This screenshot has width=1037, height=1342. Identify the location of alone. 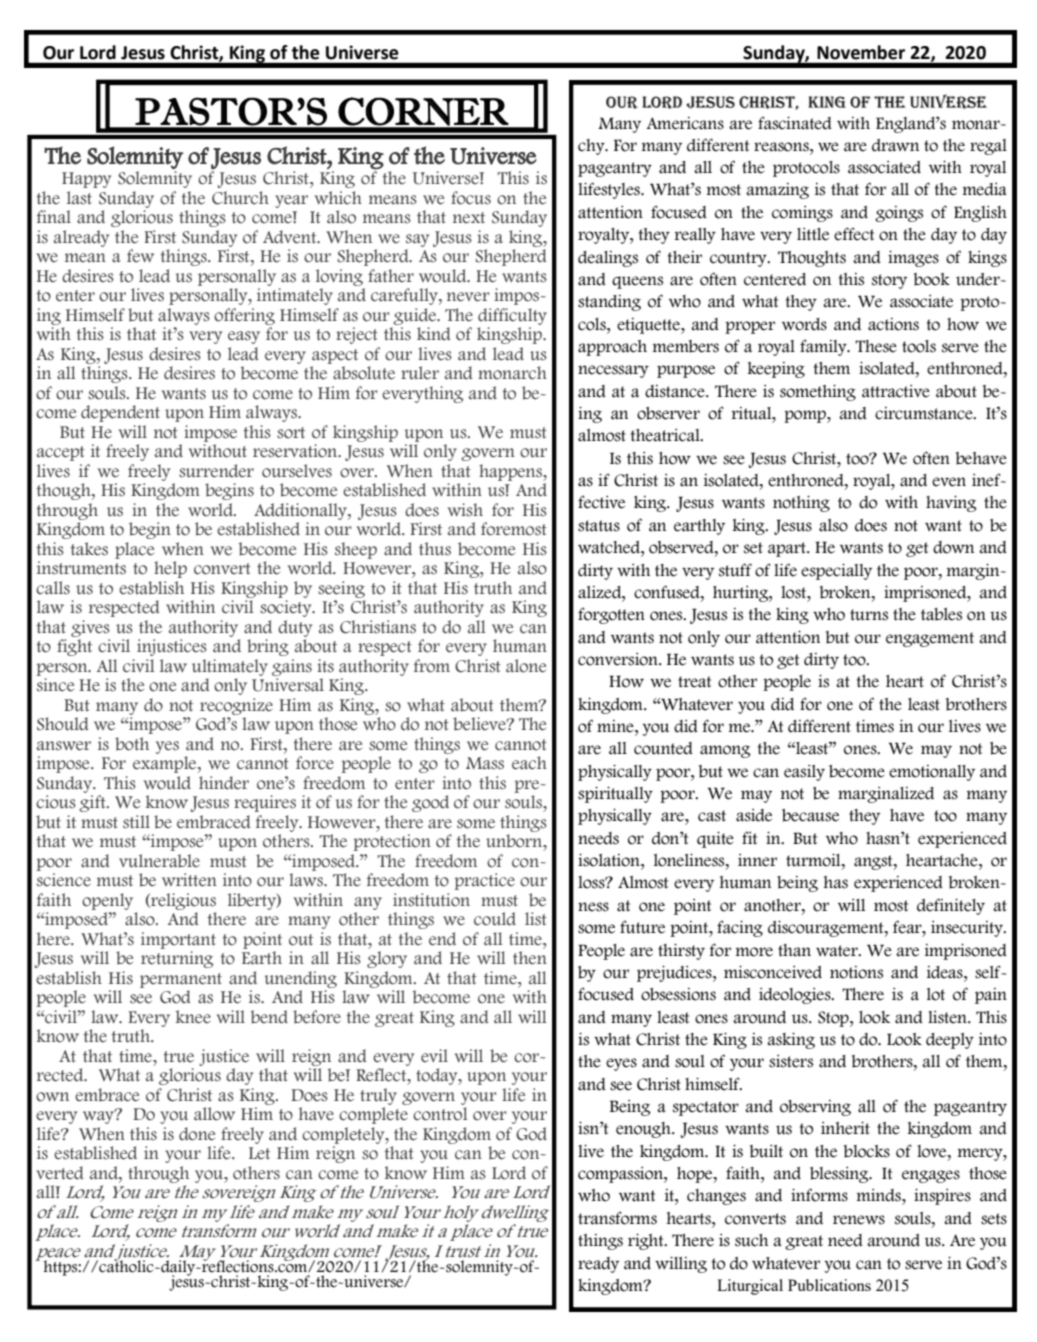
(526, 666).
